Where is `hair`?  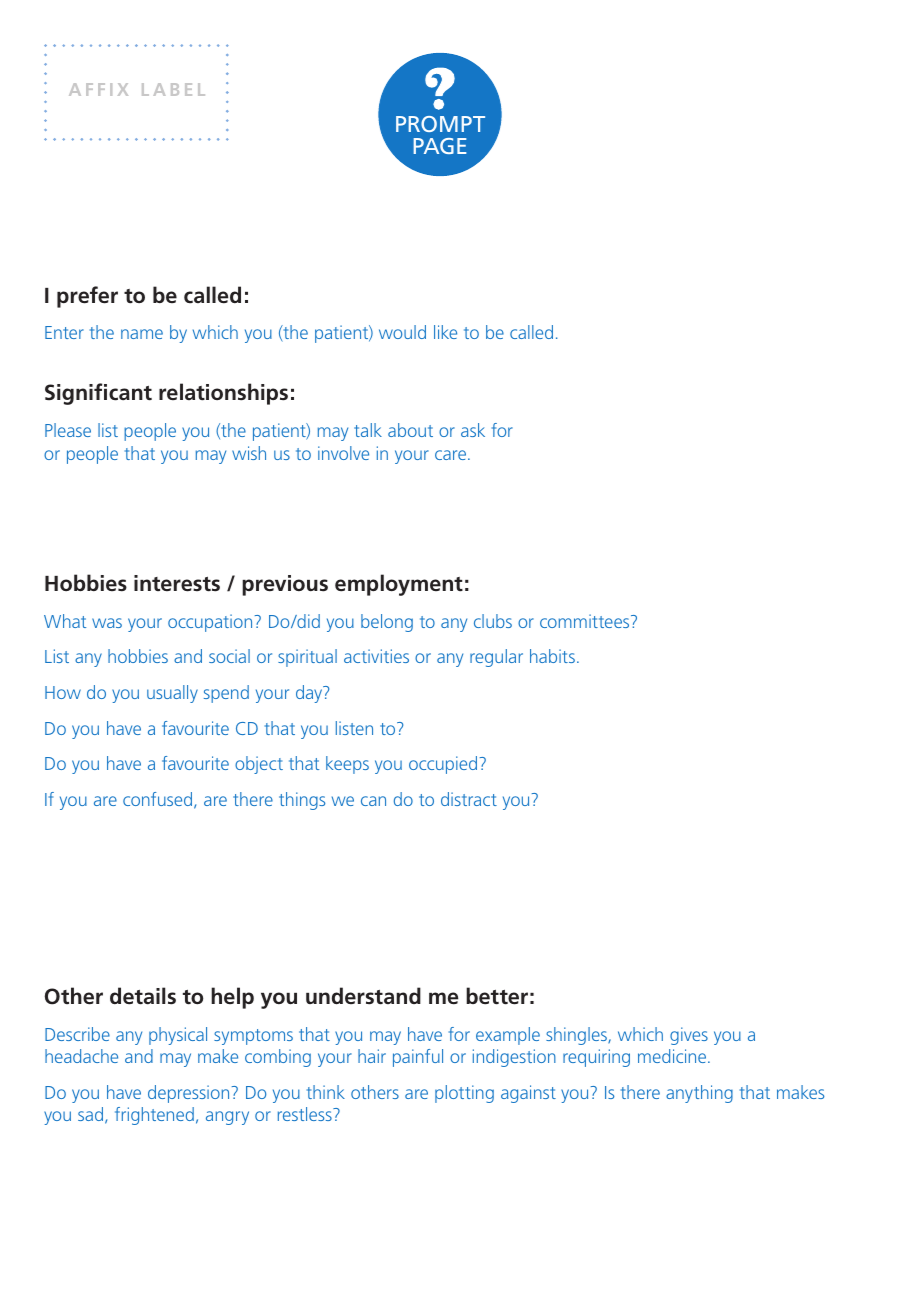 hair is located at coordinates (372, 1056).
